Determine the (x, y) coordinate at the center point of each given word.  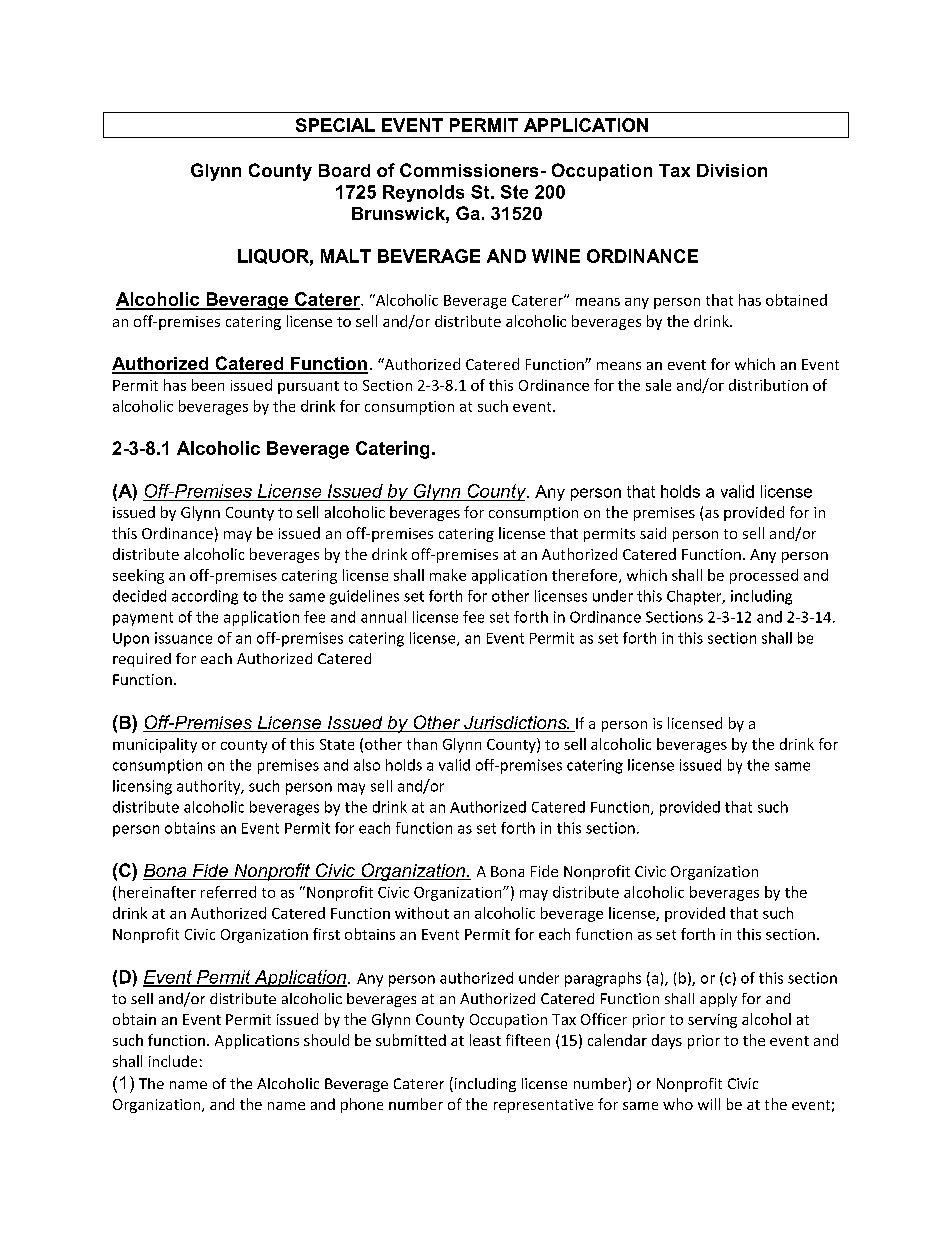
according (205, 597)
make (448, 575)
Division (732, 170)
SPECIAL (335, 125)
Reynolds (423, 193)
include (173, 1061)
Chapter (695, 597)
